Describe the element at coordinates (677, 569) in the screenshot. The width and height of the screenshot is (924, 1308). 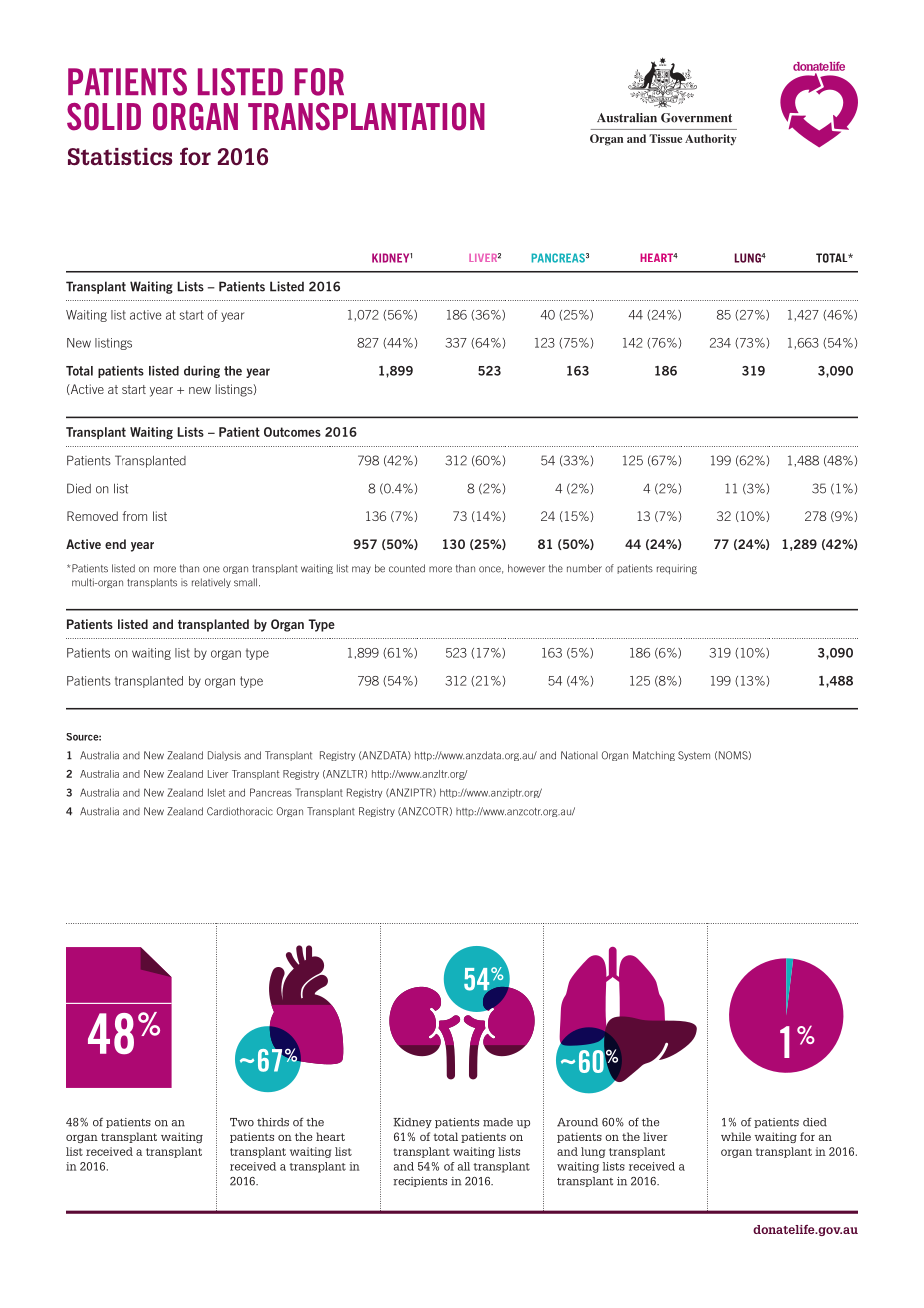
I see `requiring` at that location.
